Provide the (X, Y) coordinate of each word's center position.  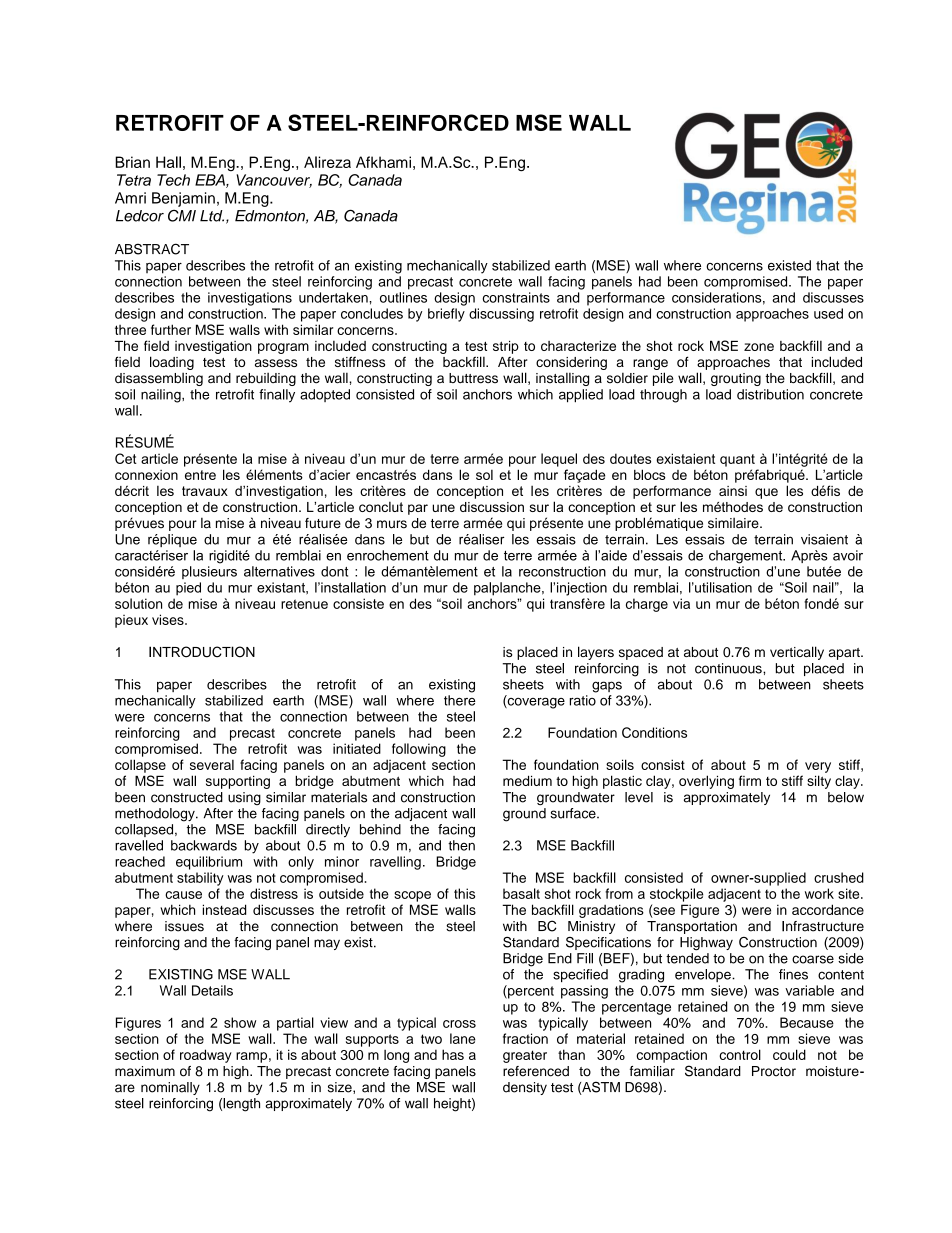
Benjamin (183, 199)
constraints (516, 297)
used (828, 313)
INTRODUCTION (202, 652)
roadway (206, 1056)
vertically (797, 653)
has (453, 1054)
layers (596, 653)
